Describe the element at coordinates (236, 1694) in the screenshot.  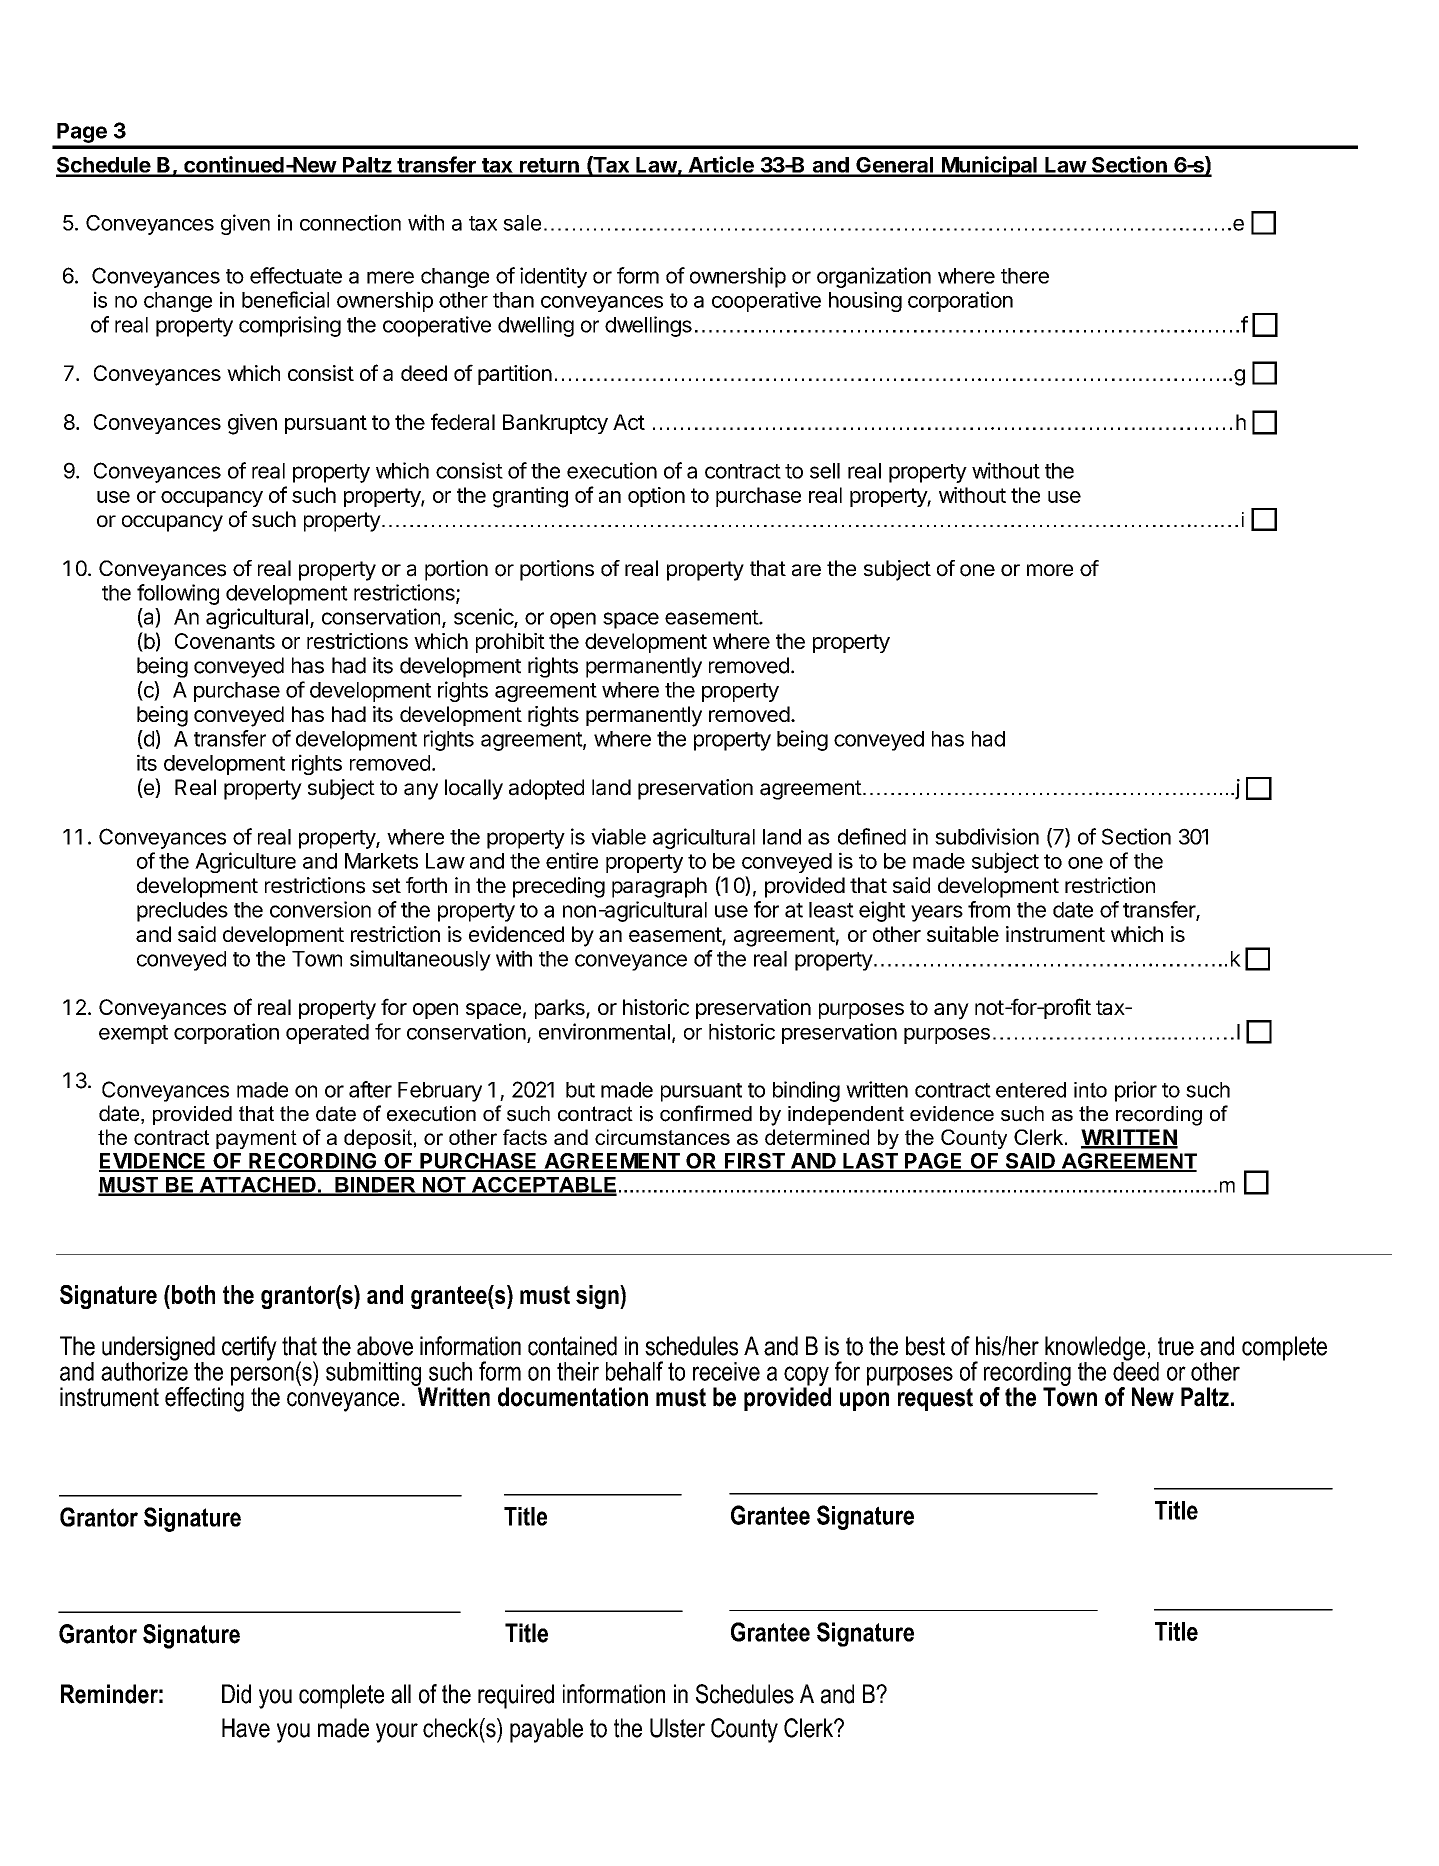
I see `Did` at that location.
